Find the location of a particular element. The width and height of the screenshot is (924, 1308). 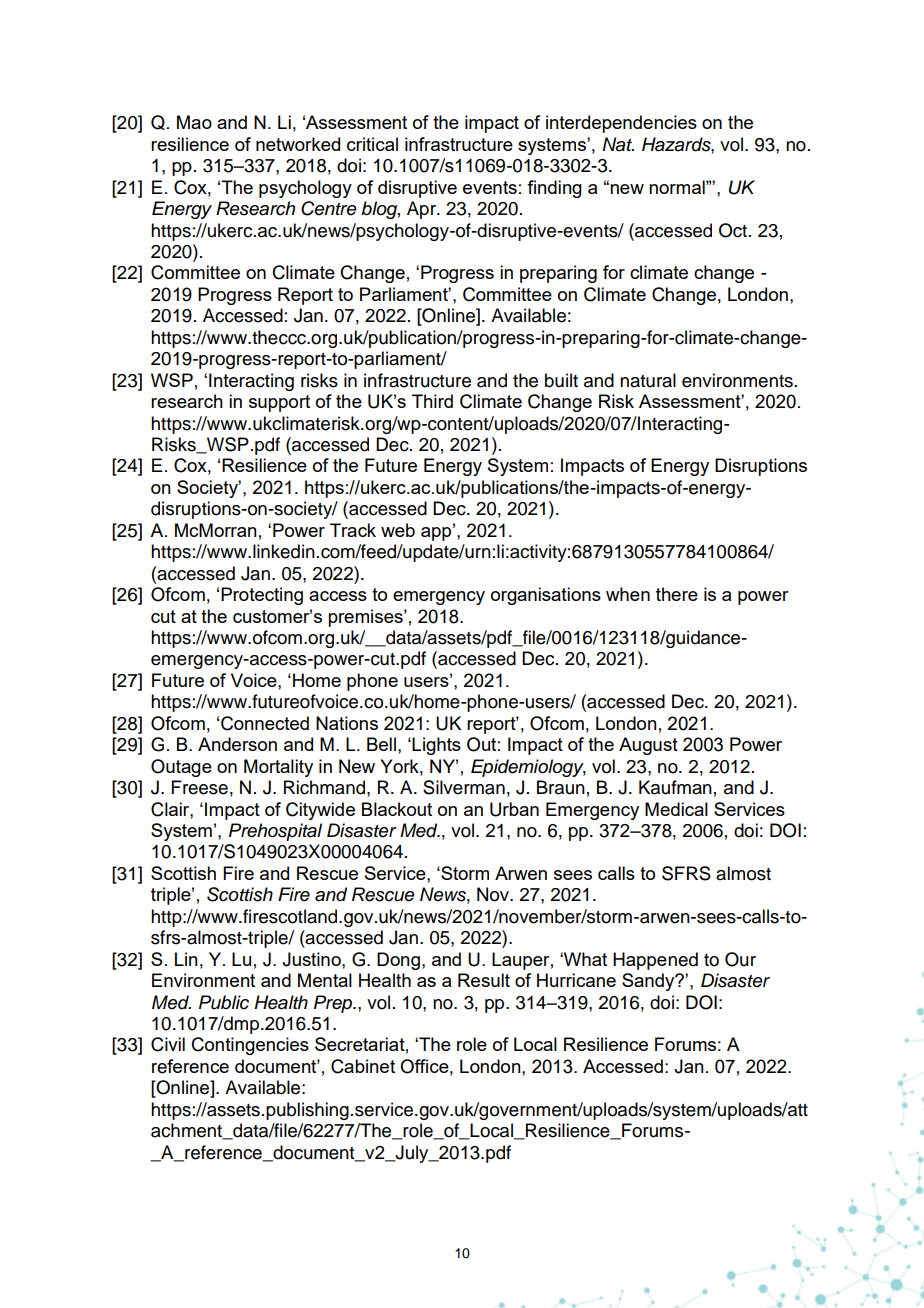

interdependencies is located at coordinates (621, 124).
